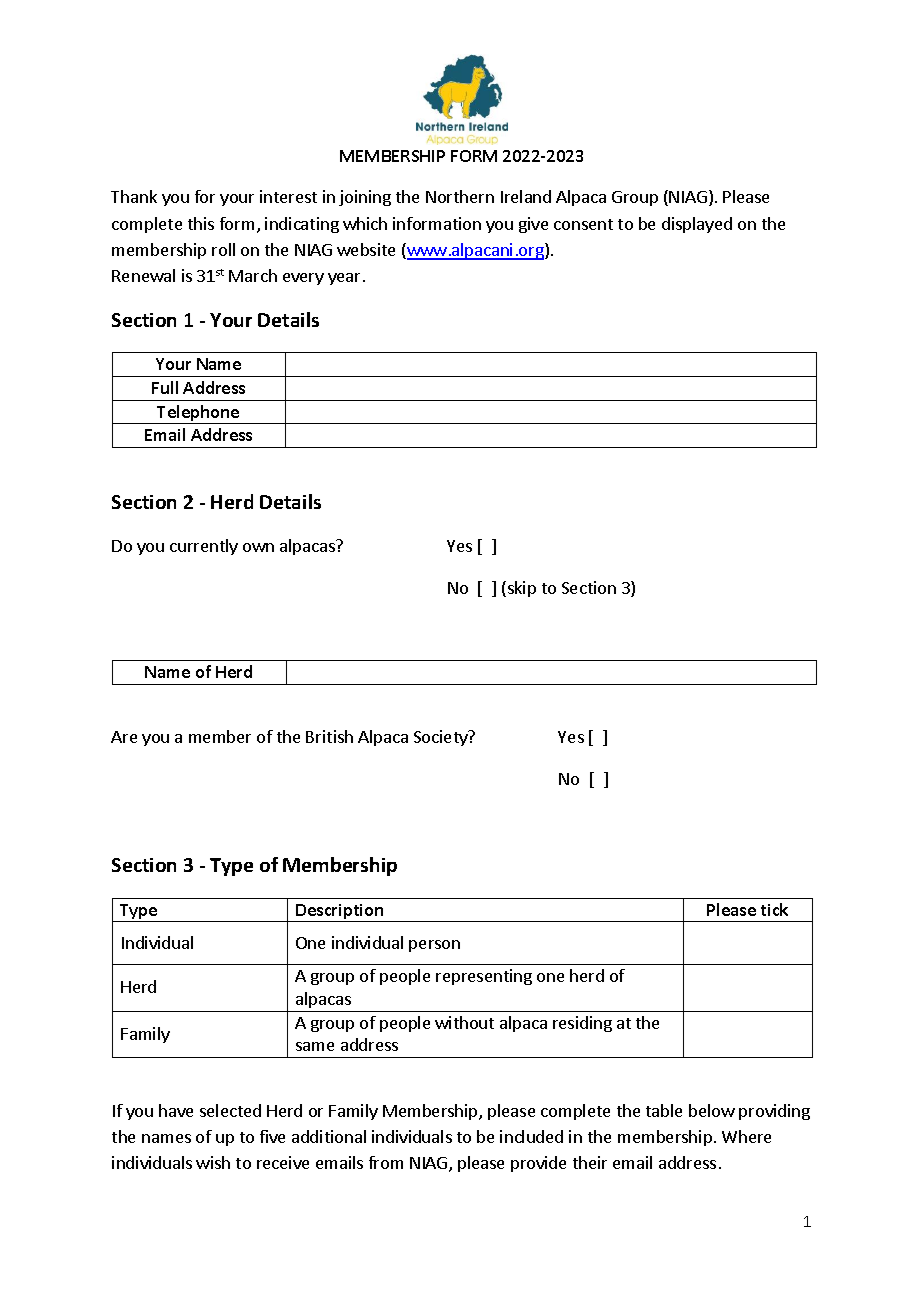 This page has height=1308, width=924. I want to click on Society, so click(442, 738).
